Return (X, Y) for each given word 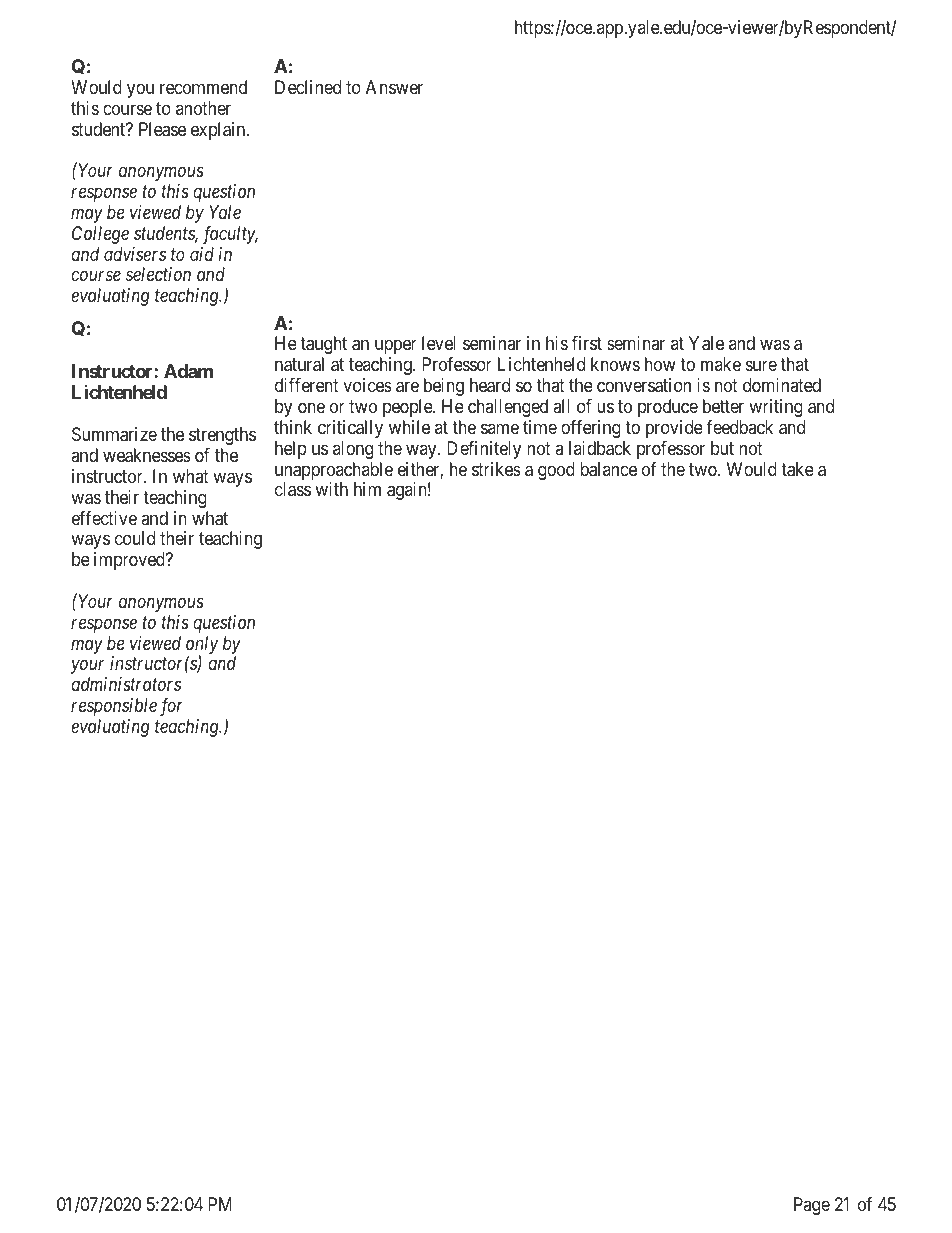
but (722, 448)
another (203, 108)
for (171, 707)
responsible (114, 707)
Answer (394, 87)
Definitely (484, 450)
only (202, 646)
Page (812, 1206)
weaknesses (147, 455)
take (797, 469)
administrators (126, 684)
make (721, 364)
